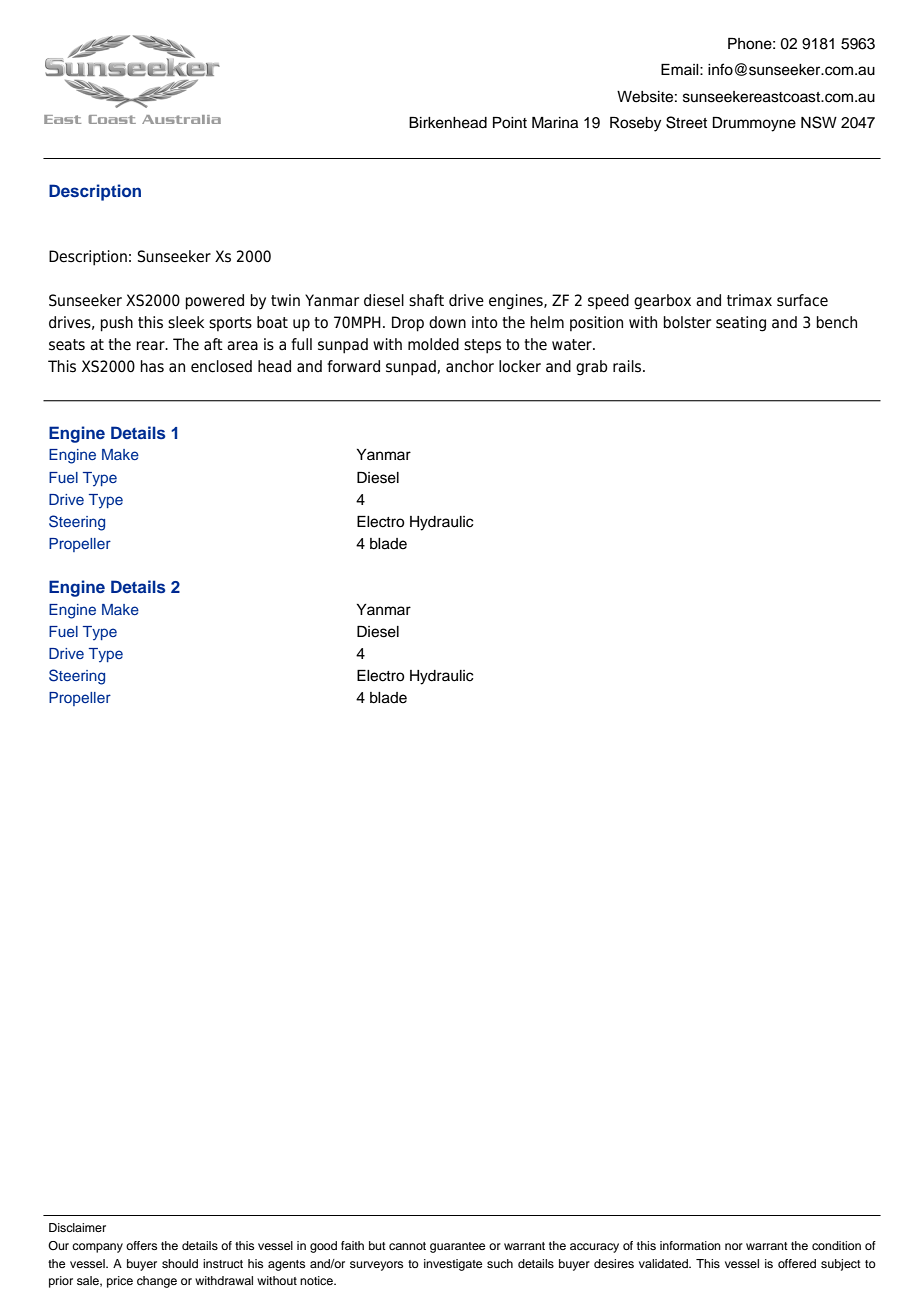  I want to click on Street, so click(686, 122).
